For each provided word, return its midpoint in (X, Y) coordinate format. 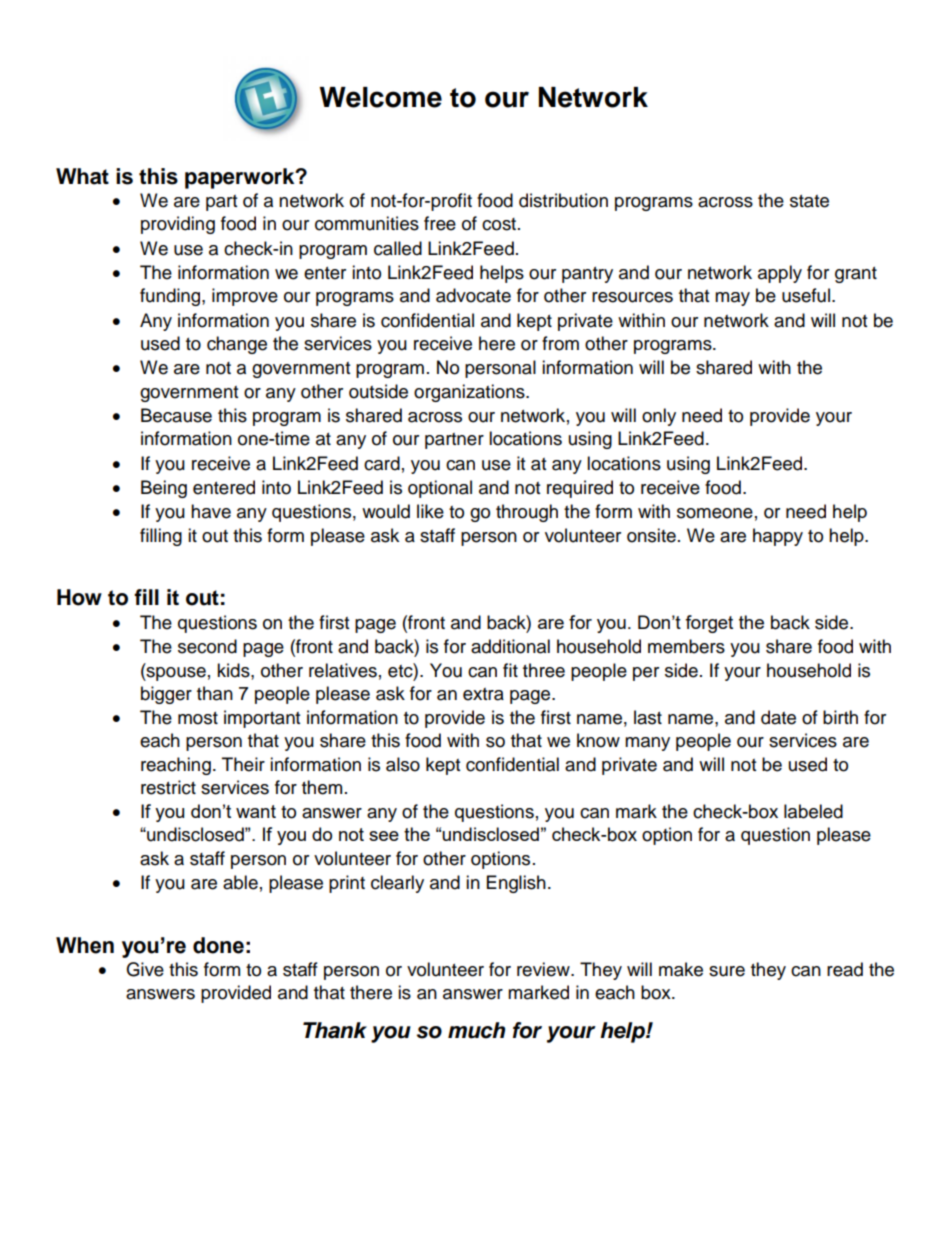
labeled (813, 811)
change (237, 345)
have (211, 511)
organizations (470, 393)
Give (145, 969)
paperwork (241, 178)
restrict (168, 787)
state (809, 201)
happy (778, 537)
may (732, 299)
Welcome (381, 97)
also (403, 764)
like (430, 511)
